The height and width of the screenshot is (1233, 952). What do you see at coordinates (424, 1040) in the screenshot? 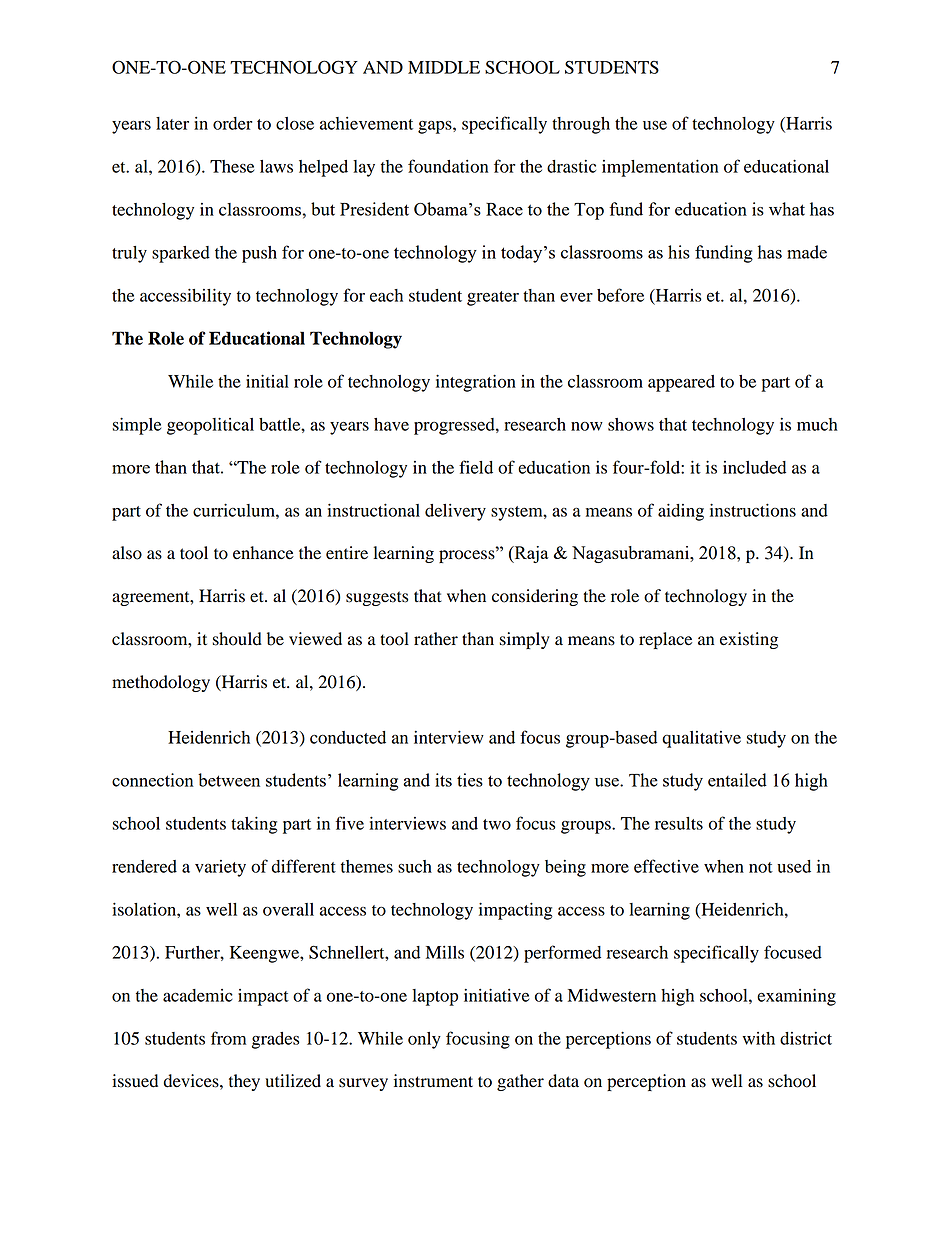
I see `only` at bounding box center [424, 1040].
